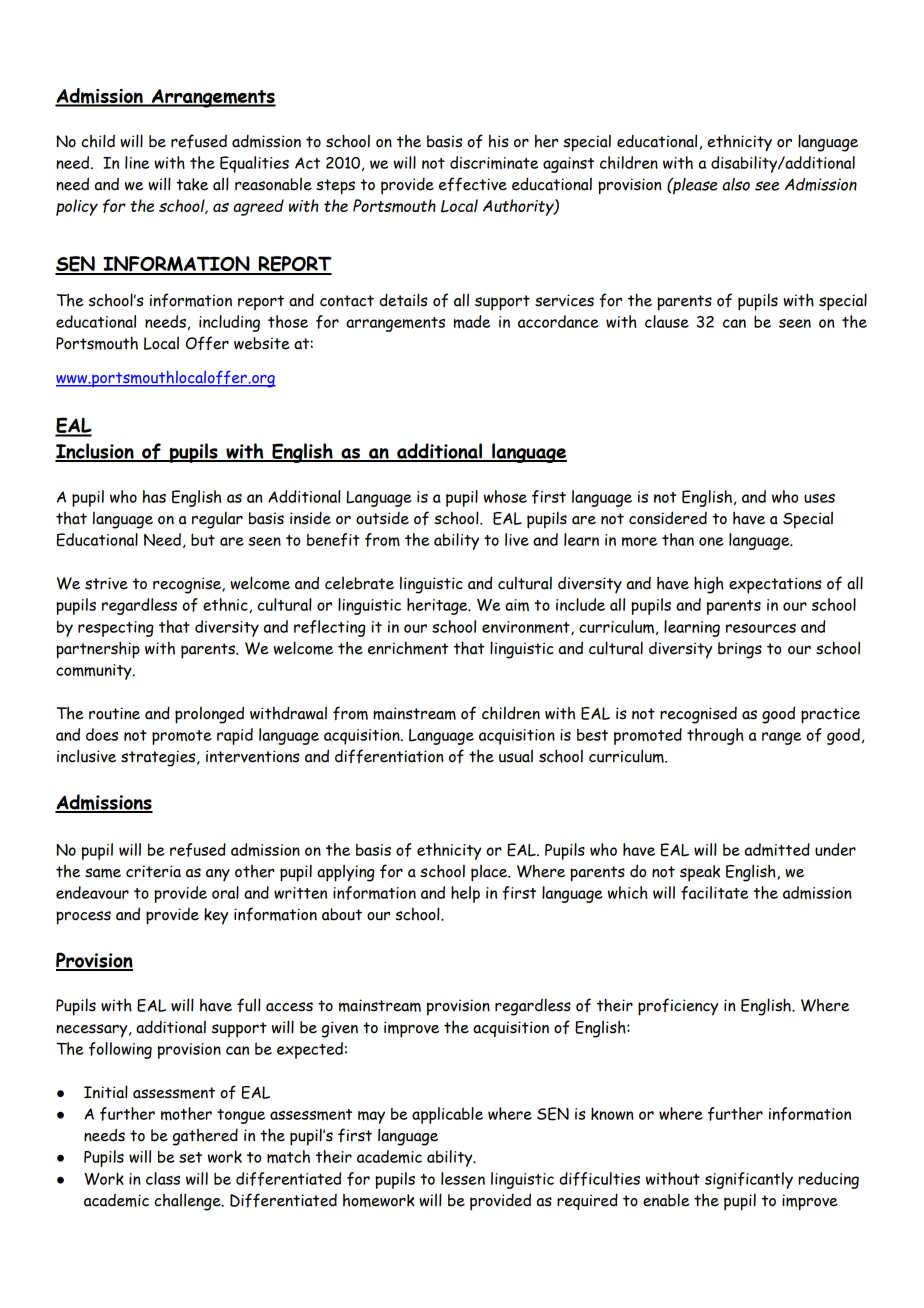  Describe the element at coordinates (192, 184) in the screenshot. I see `take` at that location.
